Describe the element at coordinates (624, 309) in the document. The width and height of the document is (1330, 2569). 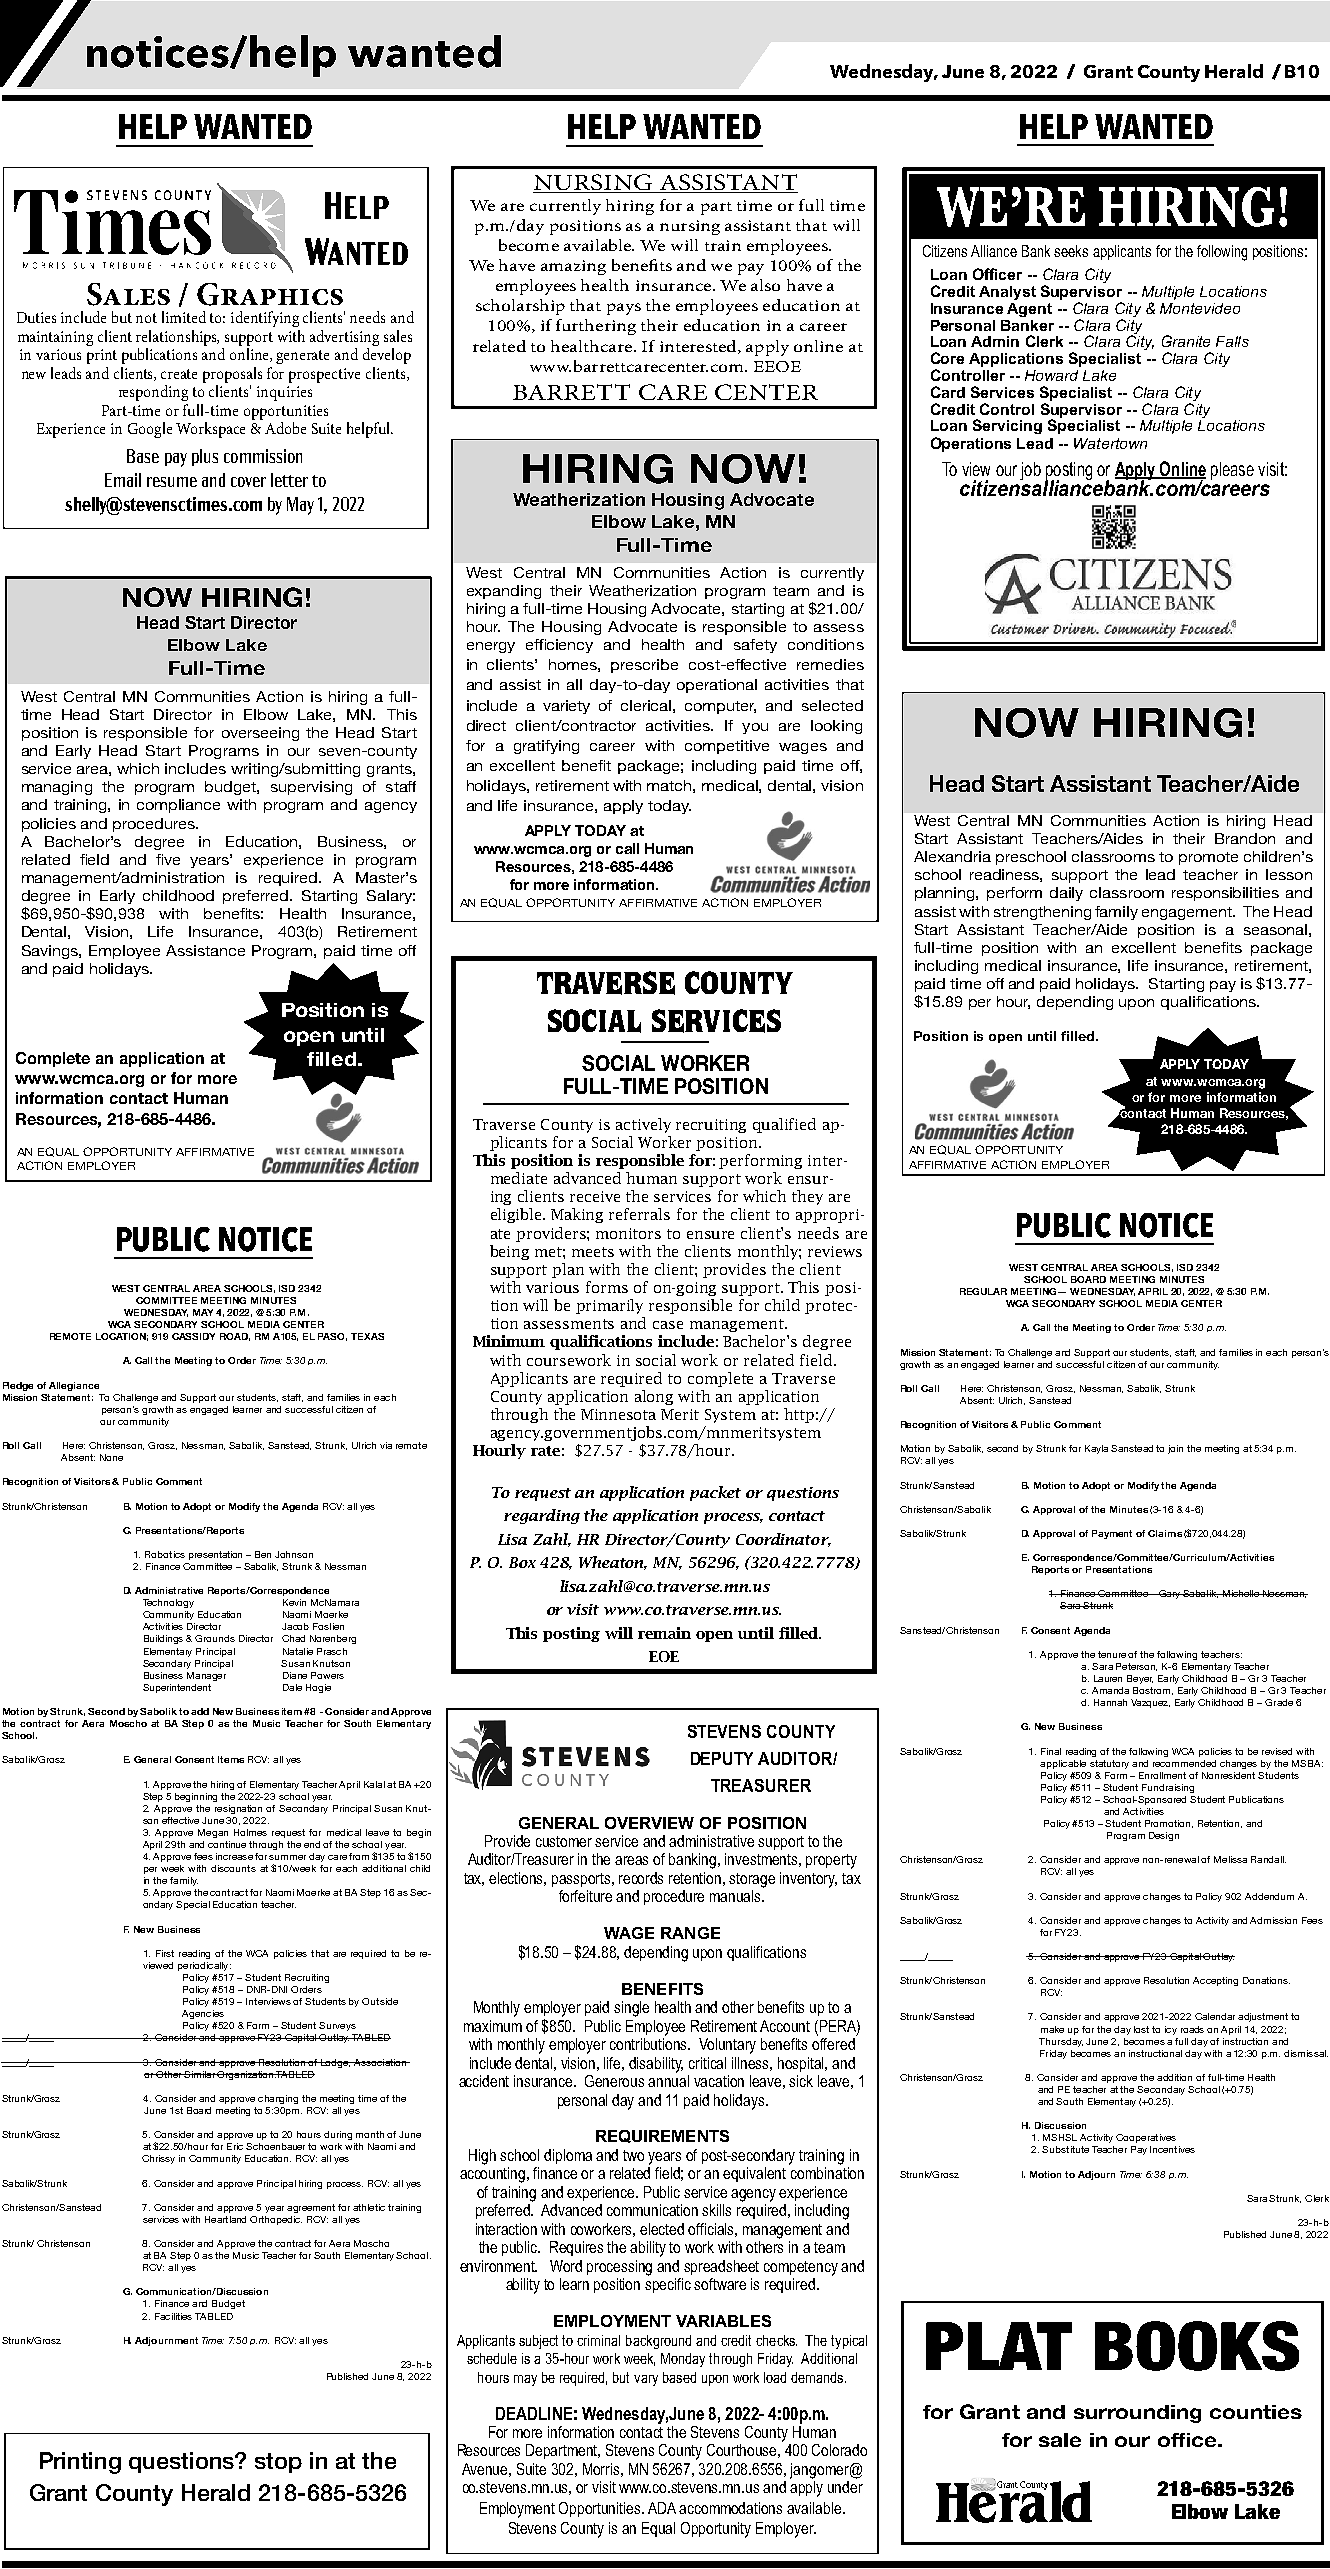
I see `pays` at that location.
